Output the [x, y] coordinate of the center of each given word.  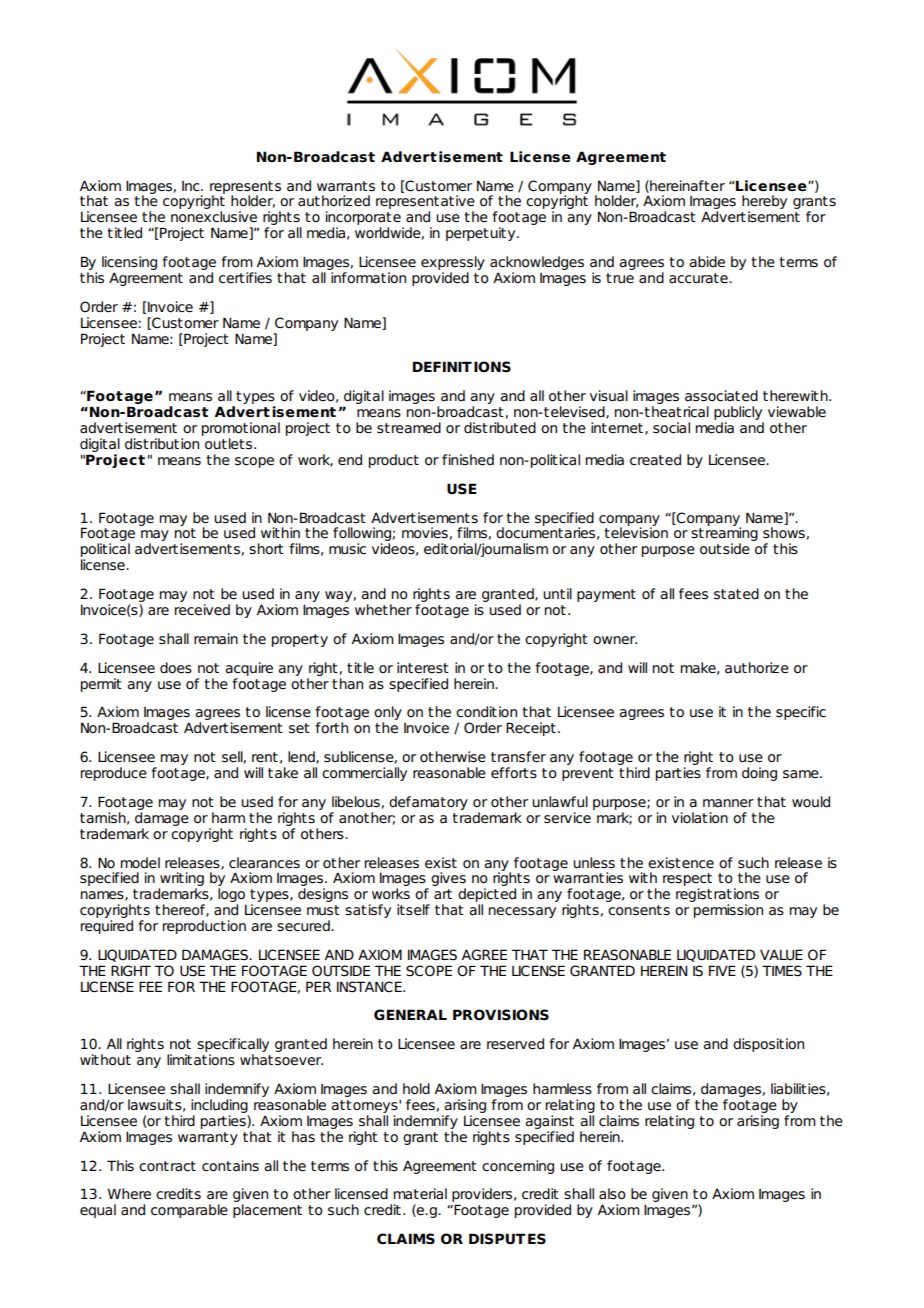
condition [486, 712]
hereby [764, 203]
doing [759, 774]
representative [425, 203]
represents [245, 188]
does [176, 668]
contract [167, 1166]
